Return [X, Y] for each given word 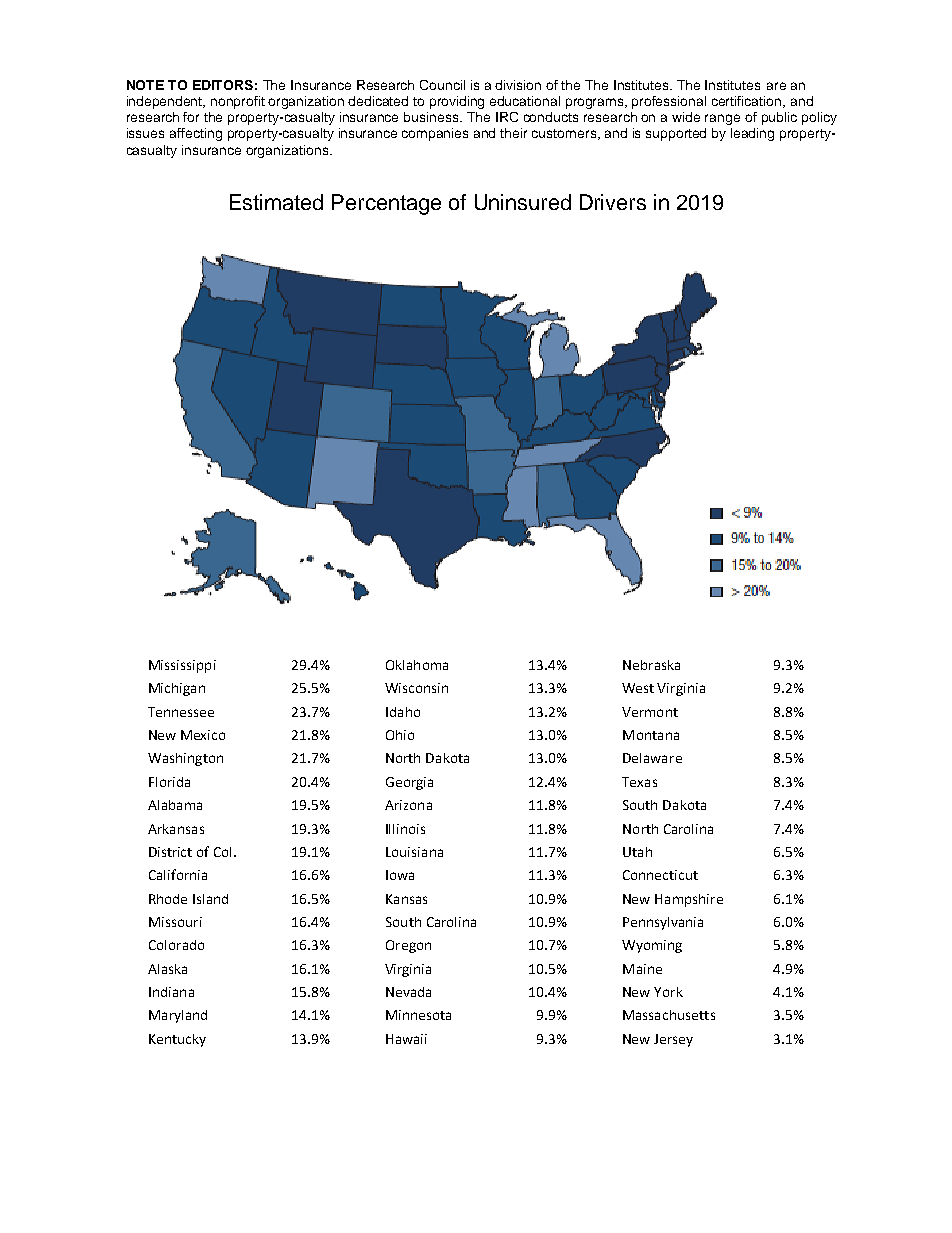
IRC [507, 117]
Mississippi [182, 666]
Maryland [178, 1016]
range [722, 119]
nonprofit [238, 102]
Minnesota [418, 1015]
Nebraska [651, 665]
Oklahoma [417, 665]
